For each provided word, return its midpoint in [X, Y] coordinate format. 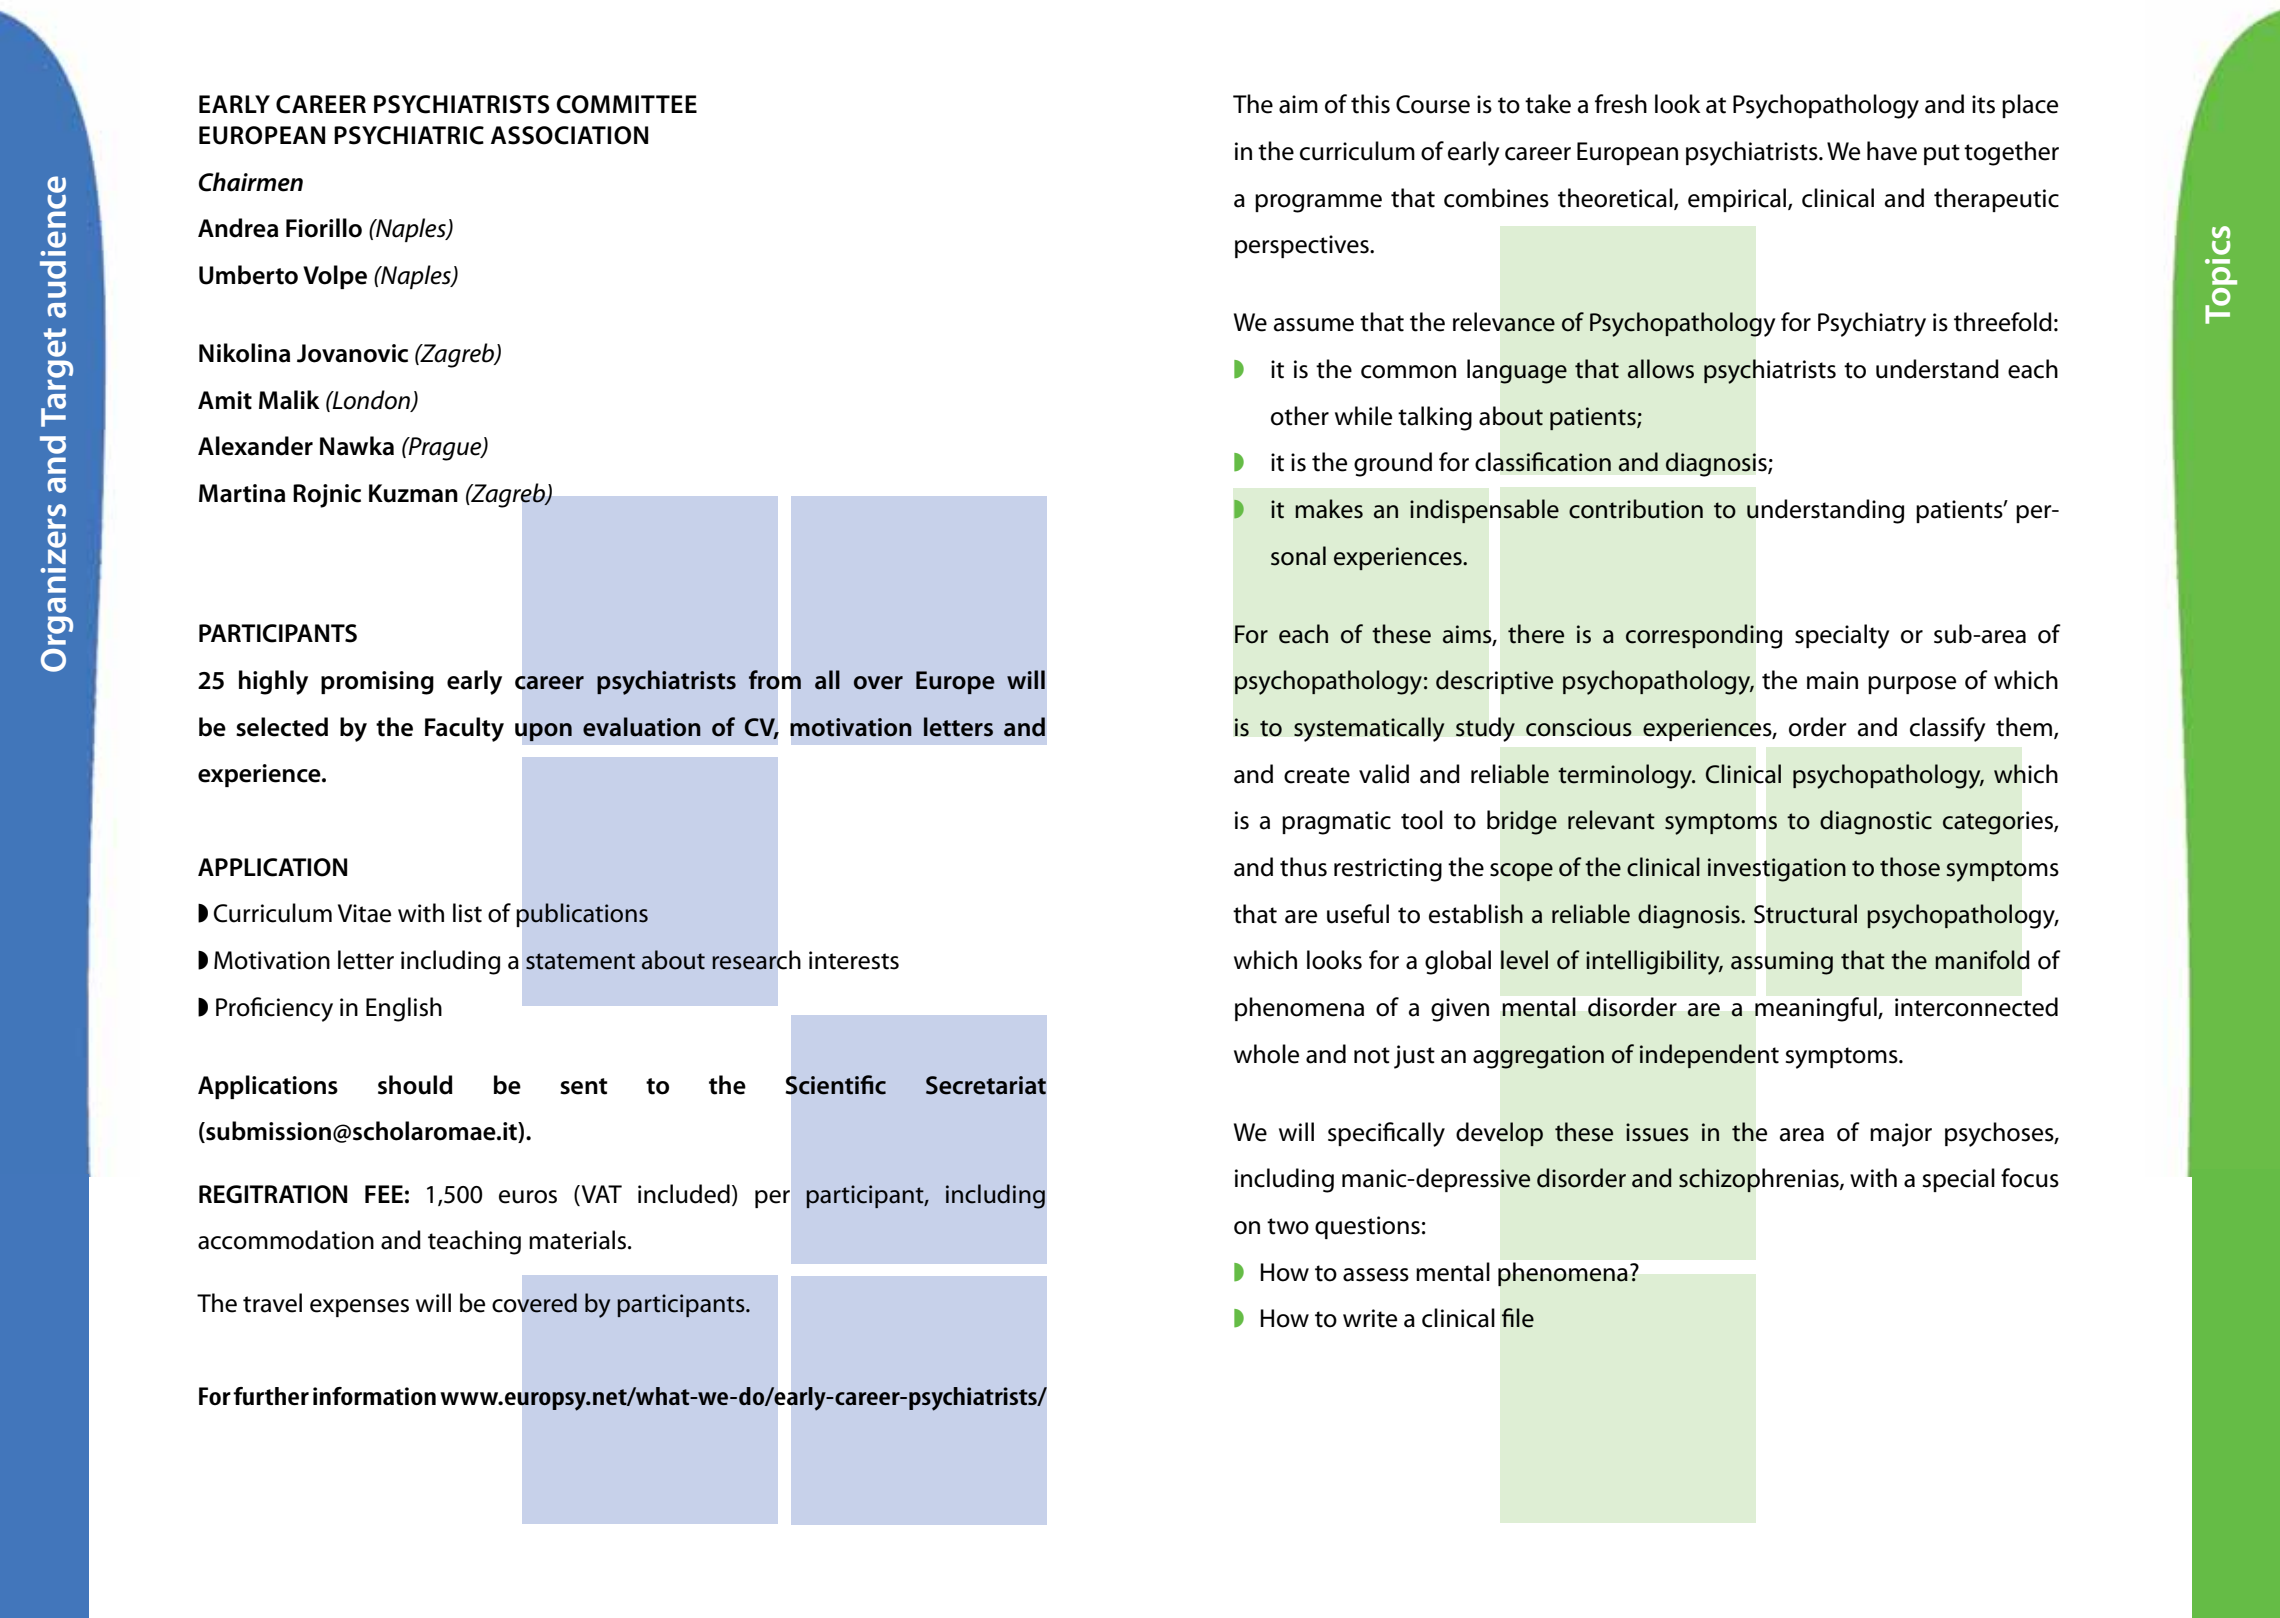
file [1518, 1318]
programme [1318, 203]
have [1892, 151]
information [374, 1396]
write [1370, 1318]
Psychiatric [409, 135]
